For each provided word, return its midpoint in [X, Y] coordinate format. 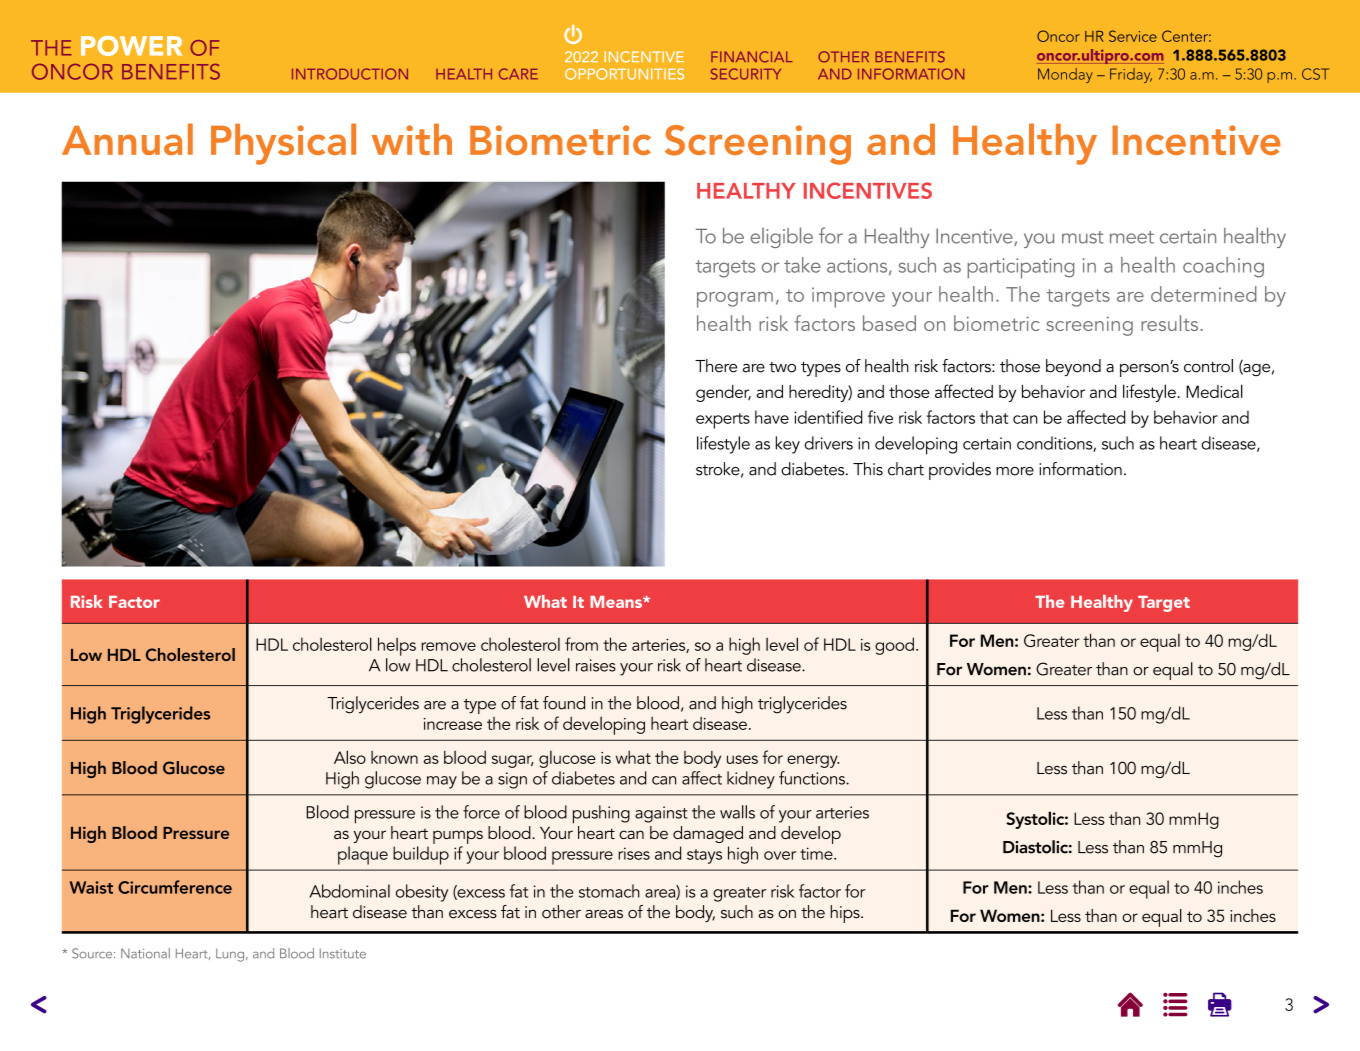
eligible [781, 237]
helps [397, 646]
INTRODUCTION [350, 74]
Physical [283, 144]
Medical [1214, 391]
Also [350, 757]
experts [723, 421]
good [894, 646]
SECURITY [746, 74]
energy [813, 761]
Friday [1131, 75]
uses [742, 759]
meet [1132, 237]
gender [723, 393]
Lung [230, 955]
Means [617, 602]
